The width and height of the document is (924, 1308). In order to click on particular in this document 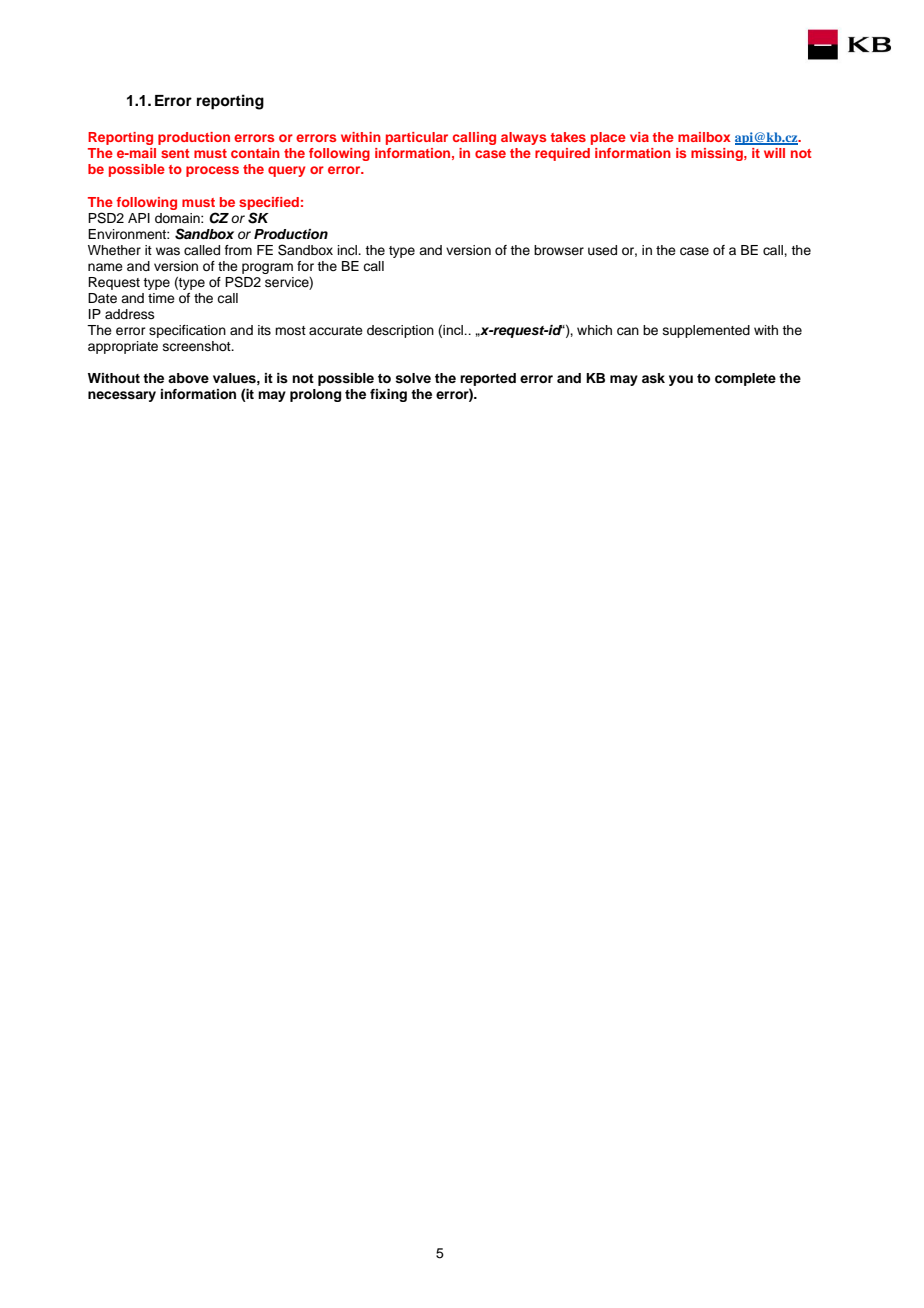, I will do `click(417, 138)`.
